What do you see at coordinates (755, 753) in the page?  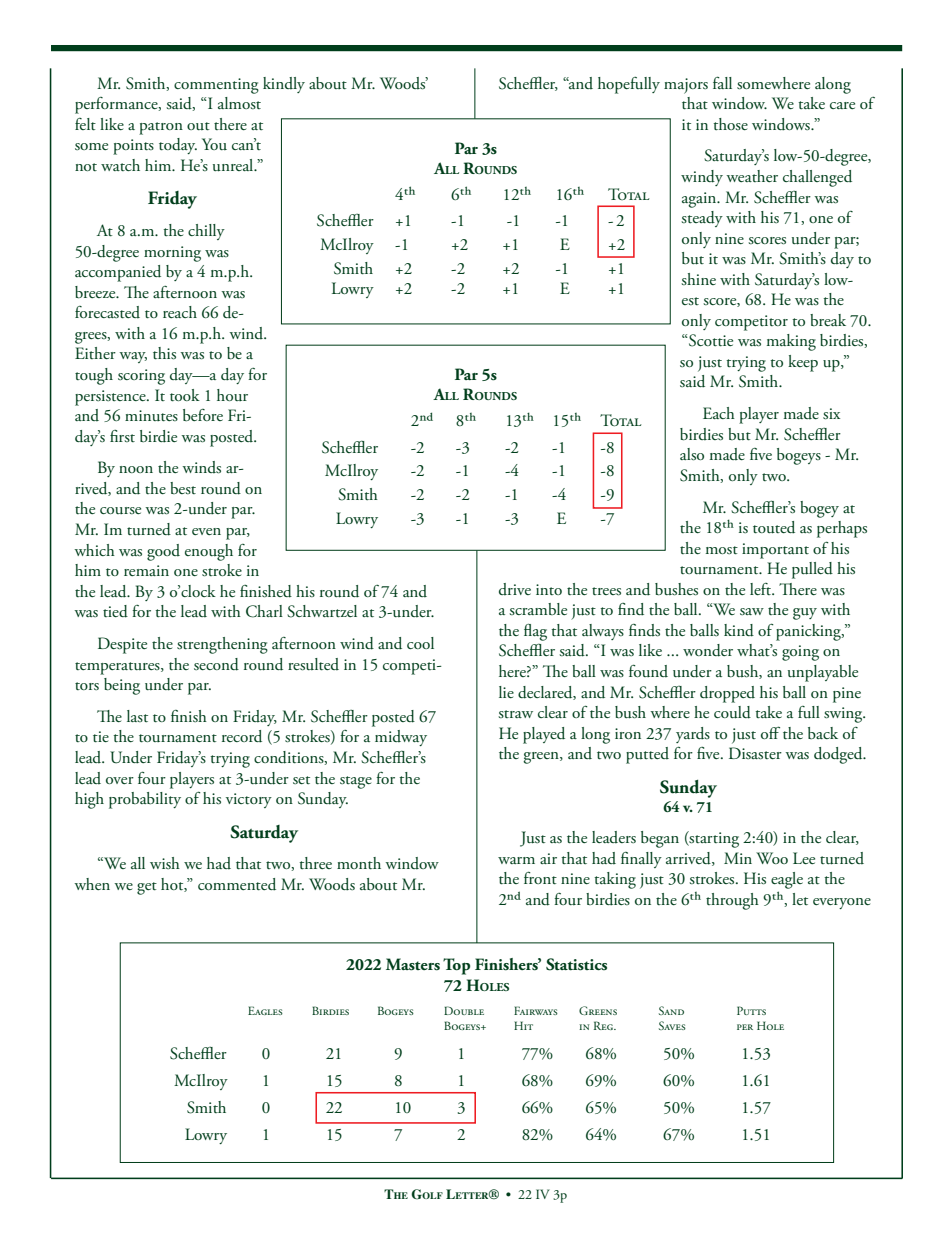 I see `Disaster` at bounding box center [755, 753].
